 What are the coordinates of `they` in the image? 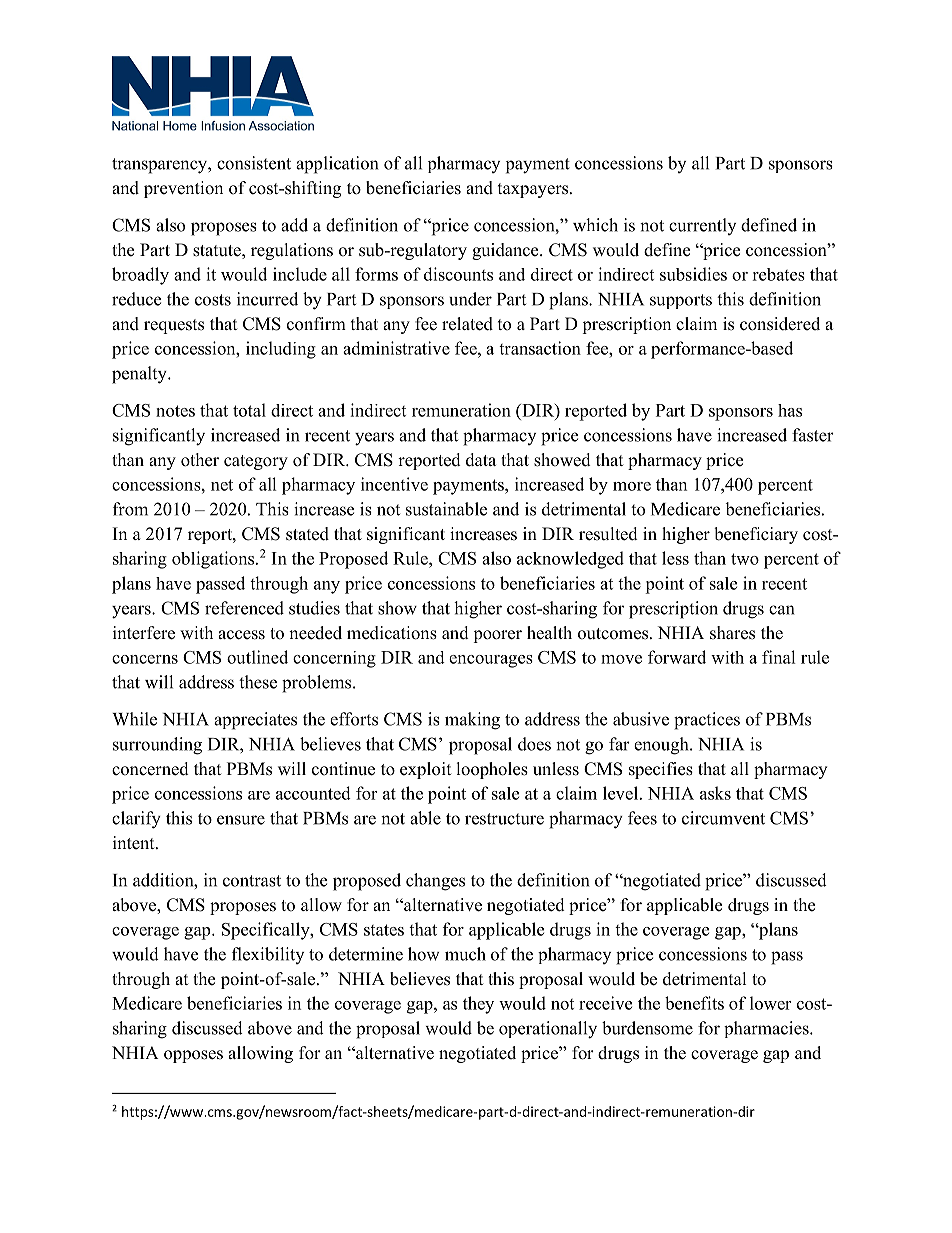 It's located at (478, 1005).
